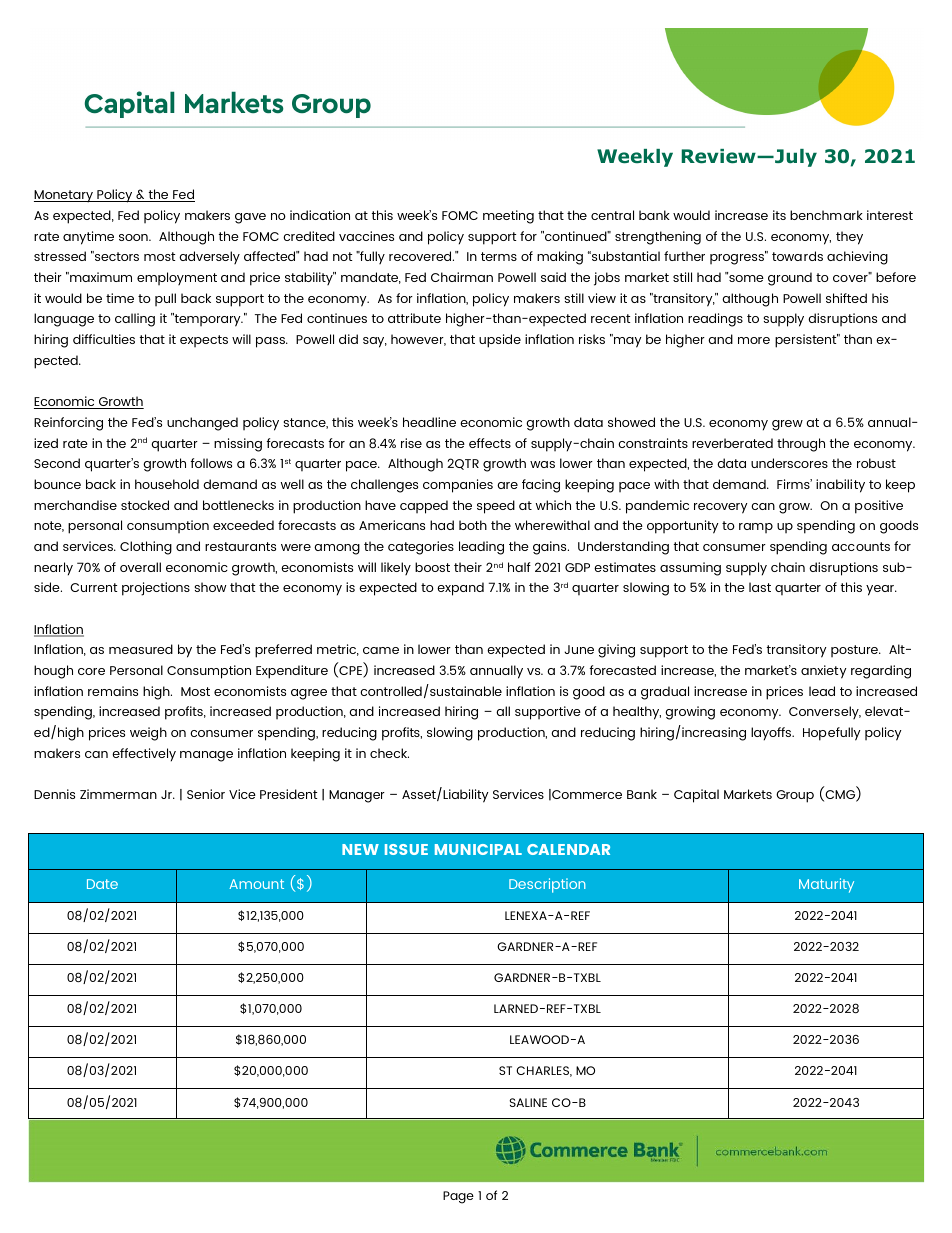 The image size is (952, 1233). I want to click on Clothing, so click(146, 548).
